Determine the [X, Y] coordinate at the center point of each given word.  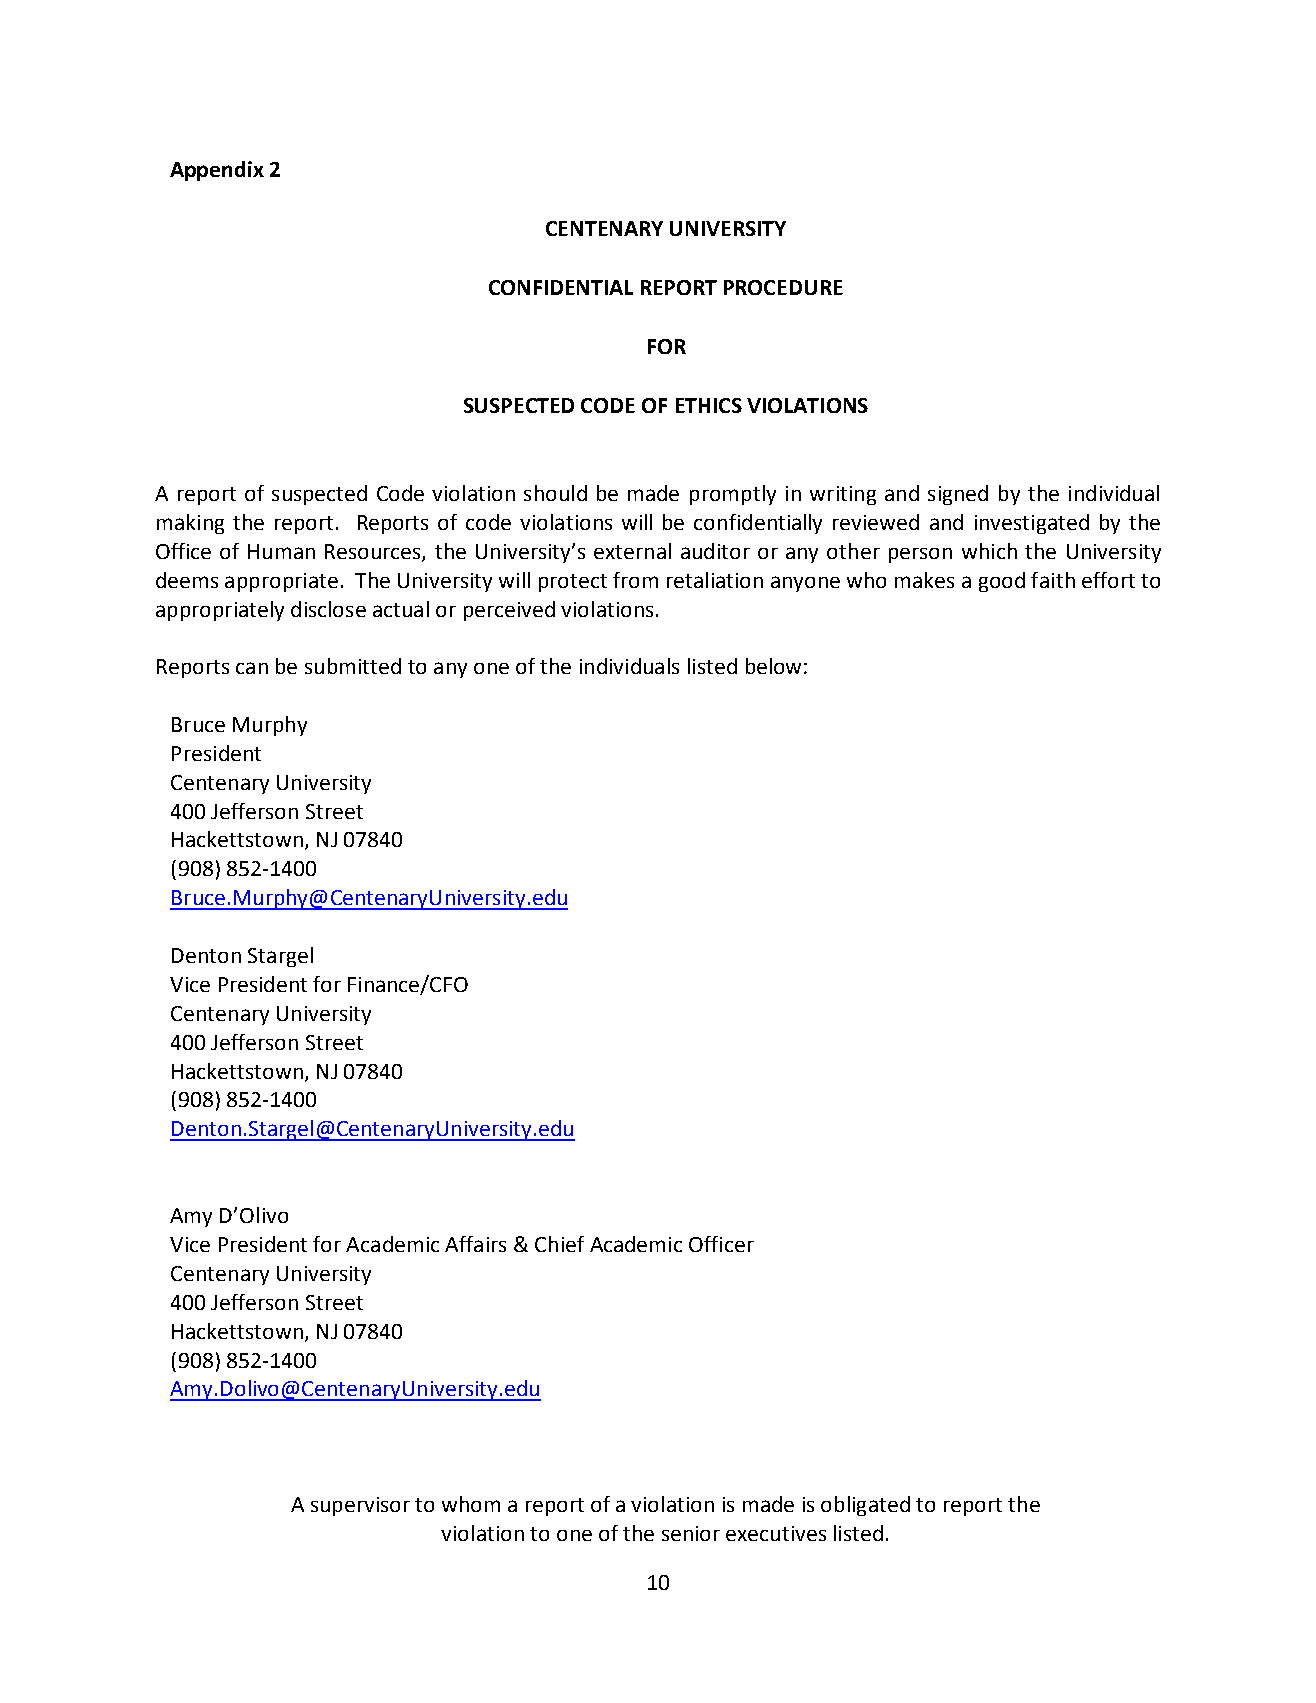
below [773, 666]
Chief [559, 1244]
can [252, 668]
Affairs [475, 1244]
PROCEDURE [783, 287]
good [1002, 582]
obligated [865, 1506]
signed [958, 495]
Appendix [217, 171]
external [632, 551]
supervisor [360, 1506]
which [989, 551]
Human [281, 551]
